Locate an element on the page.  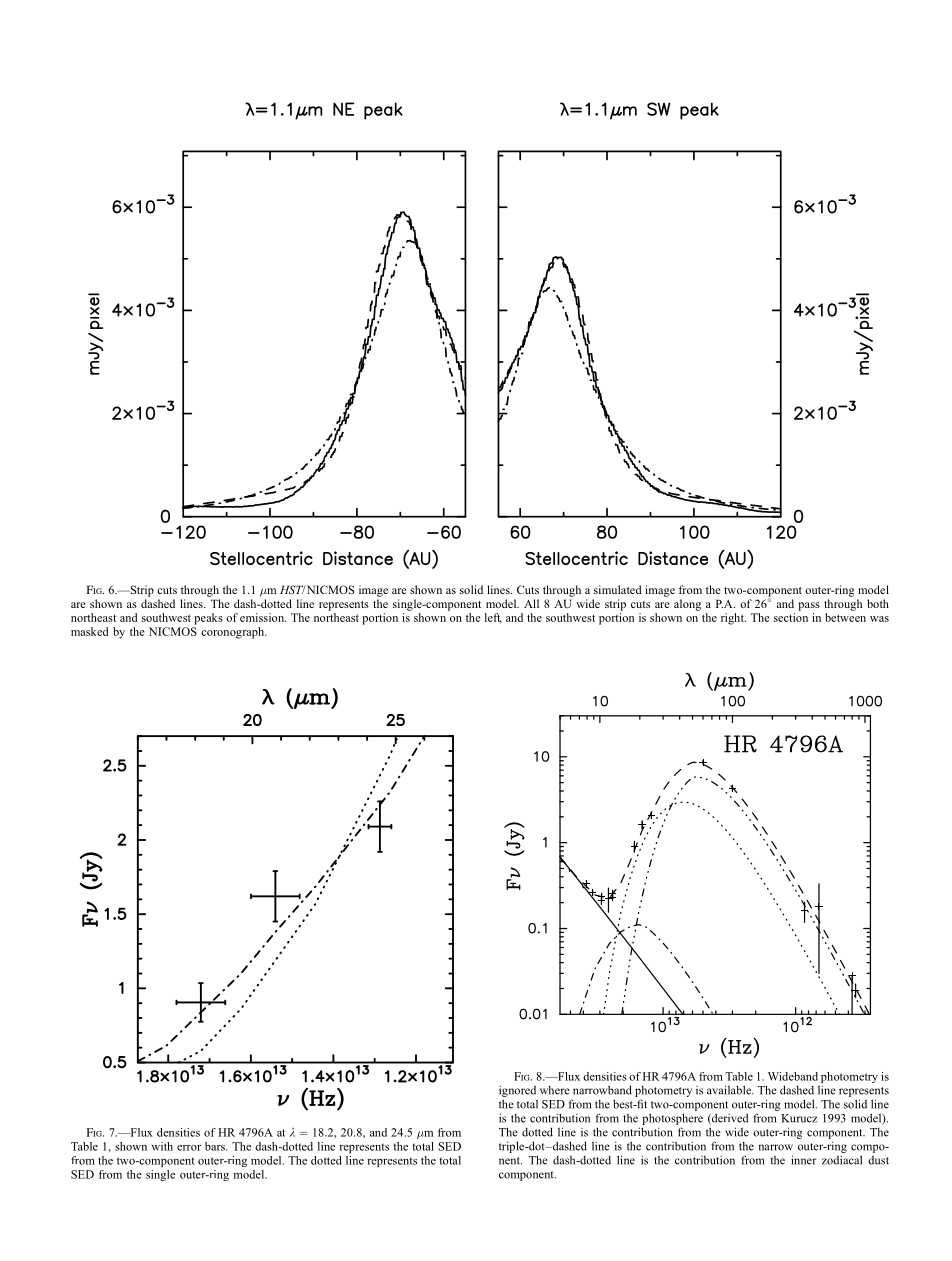
inner is located at coordinates (804, 1160).
